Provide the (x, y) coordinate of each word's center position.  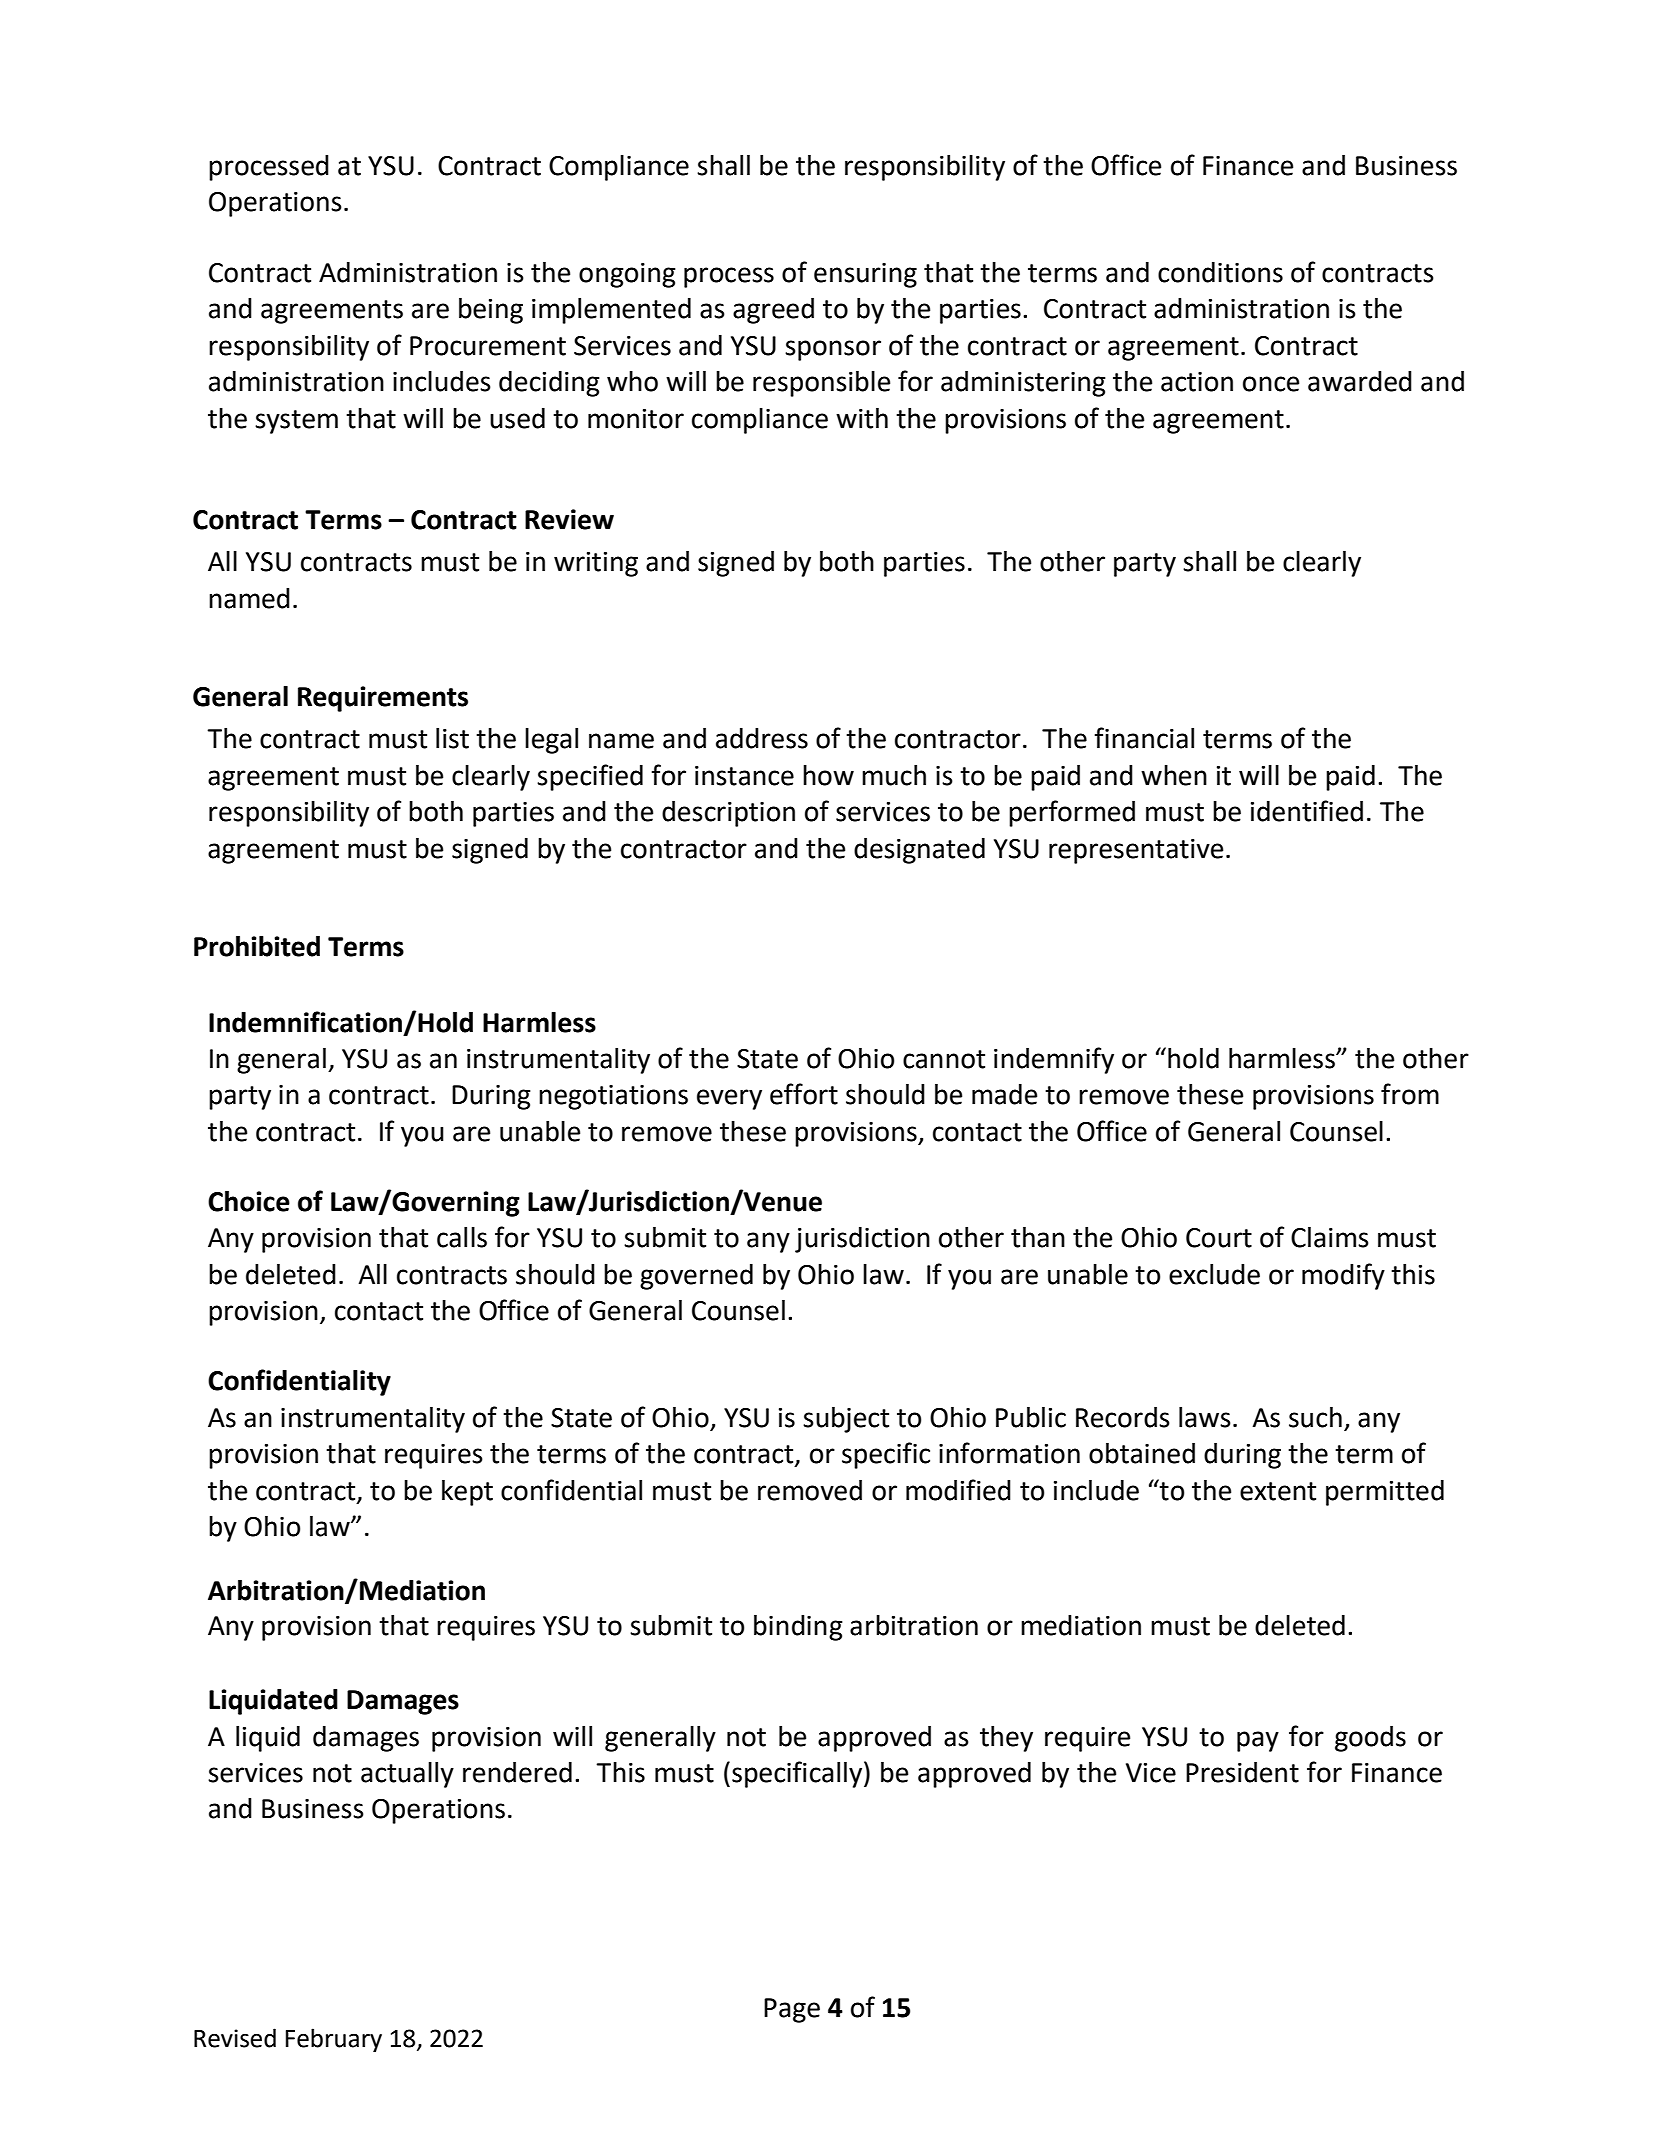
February (334, 2040)
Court (1219, 1238)
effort (804, 1094)
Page (792, 2010)
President (1242, 1772)
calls (462, 1237)
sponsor (833, 350)
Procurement (488, 346)
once (1271, 384)
